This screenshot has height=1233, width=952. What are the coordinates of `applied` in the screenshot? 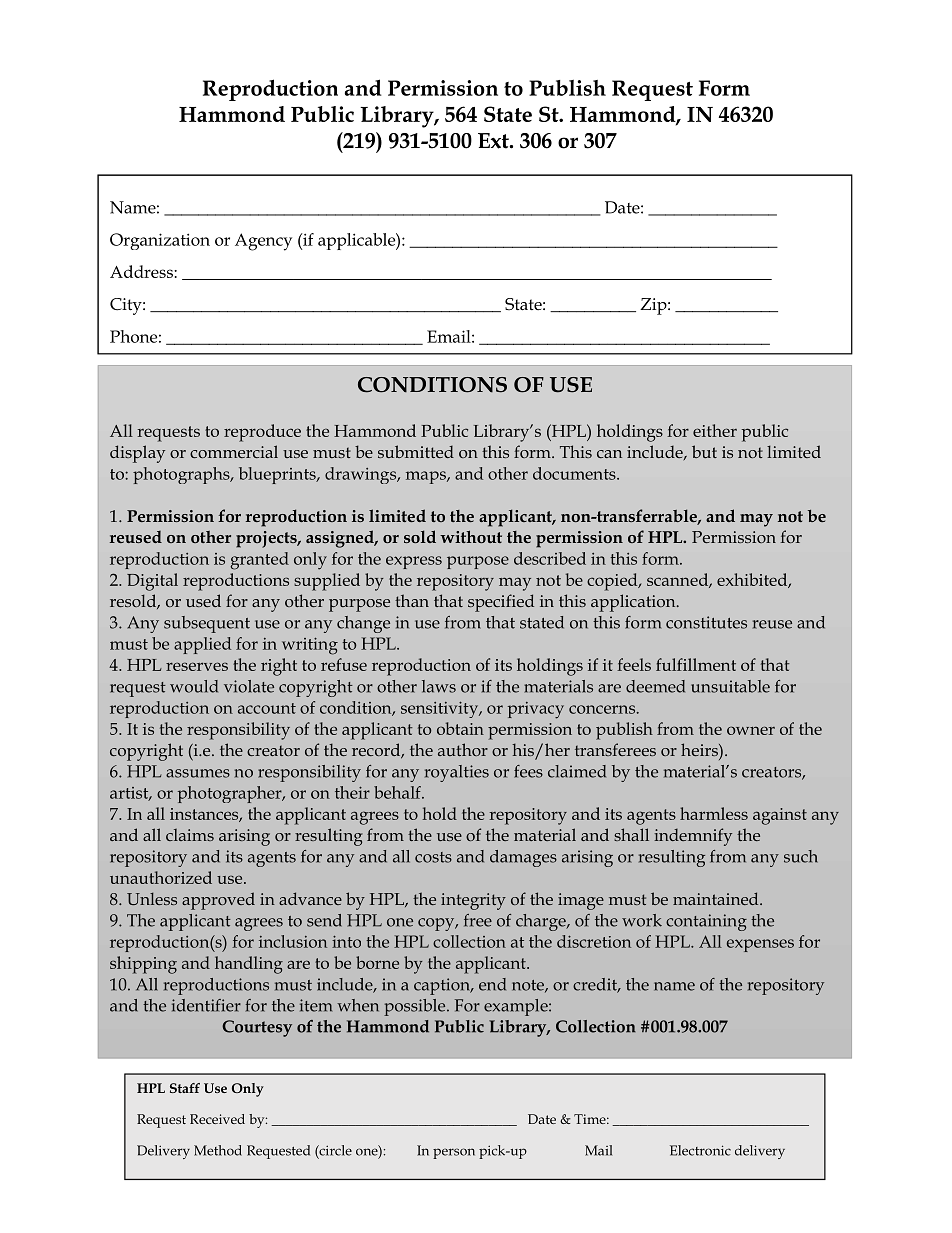 It's located at (202, 645).
